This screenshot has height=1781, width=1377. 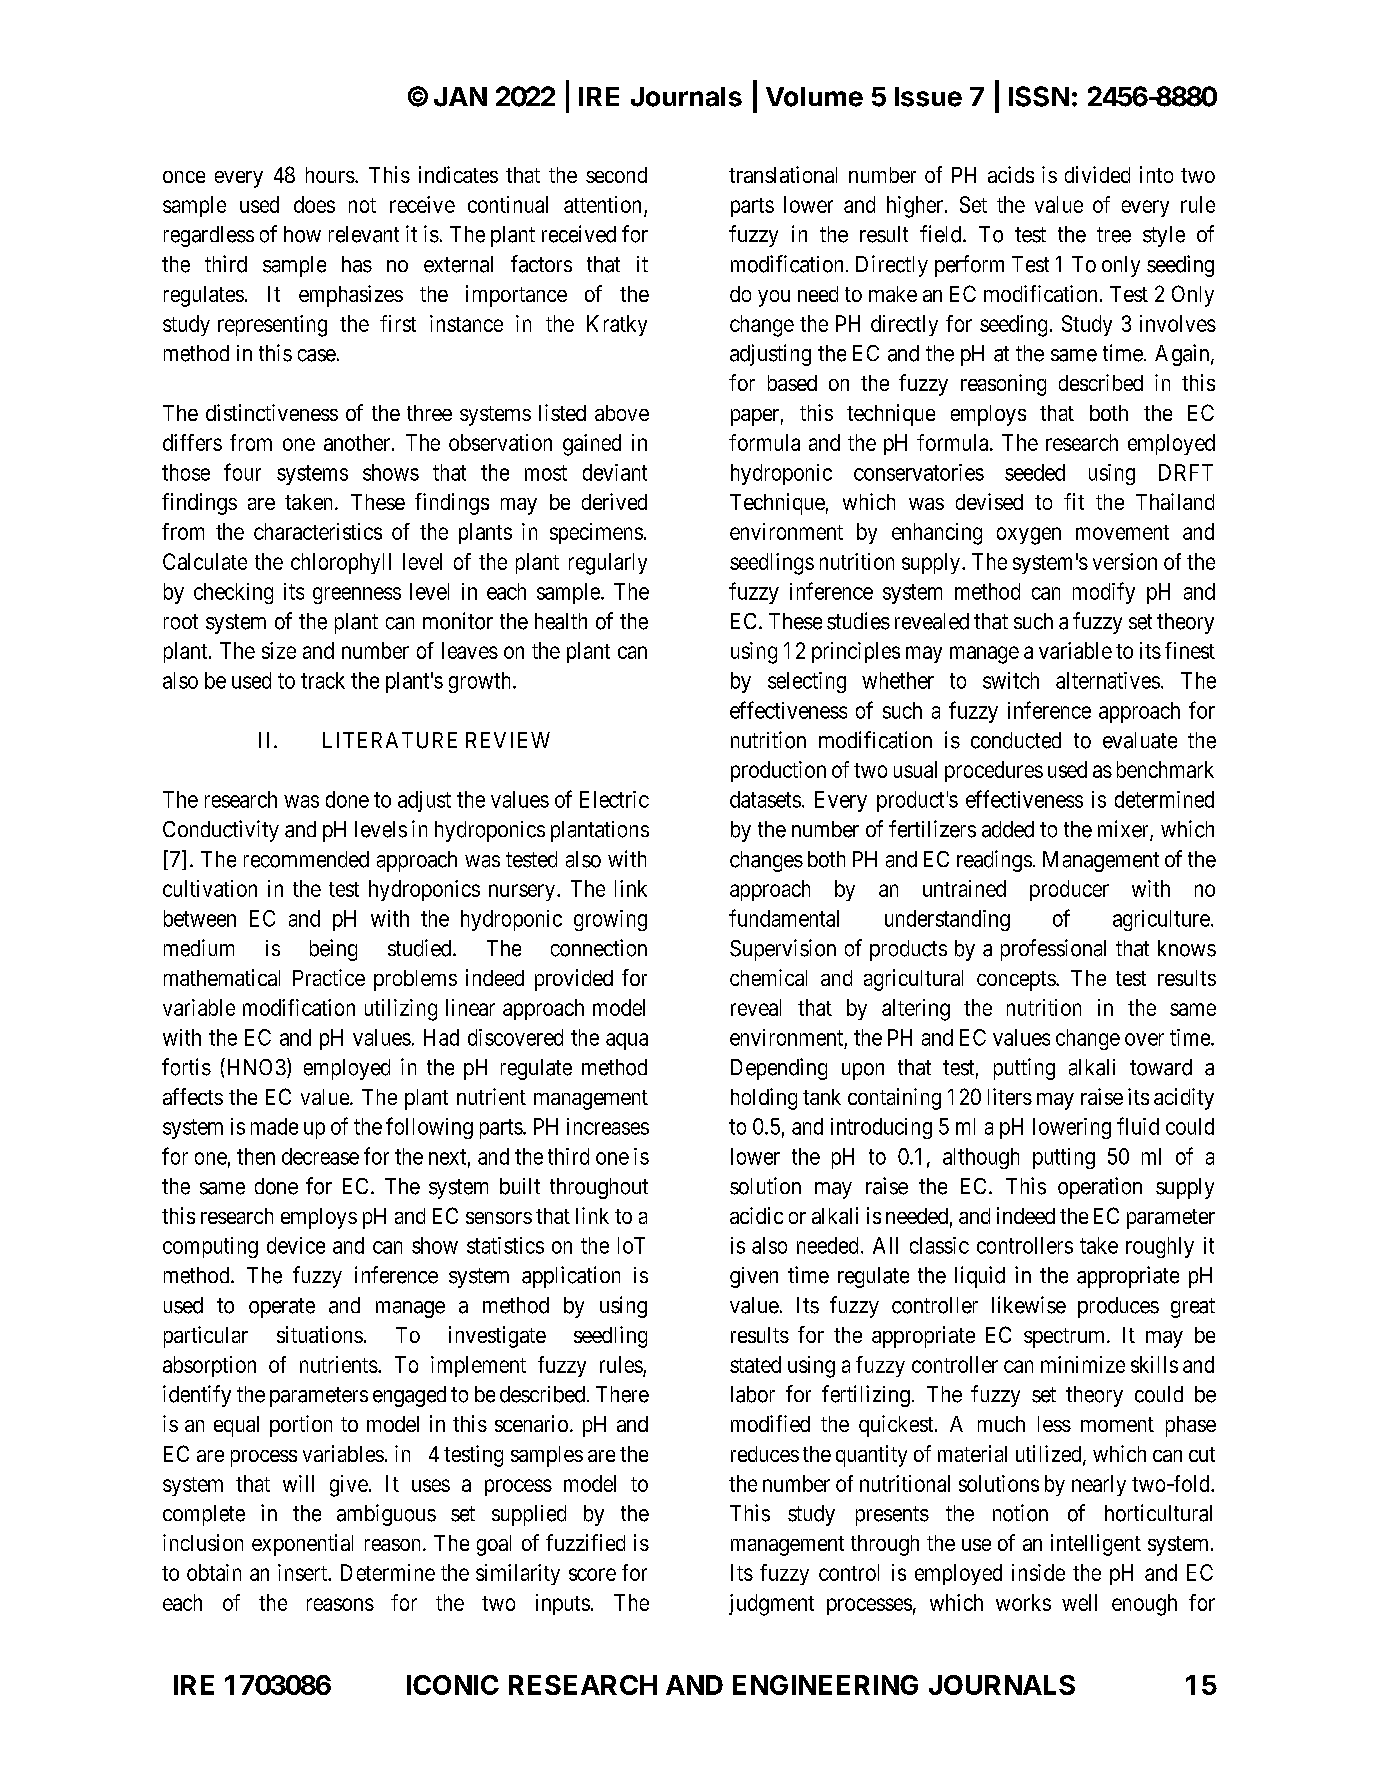 What do you see at coordinates (323, 680) in the screenshot?
I see `track` at bounding box center [323, 680].
